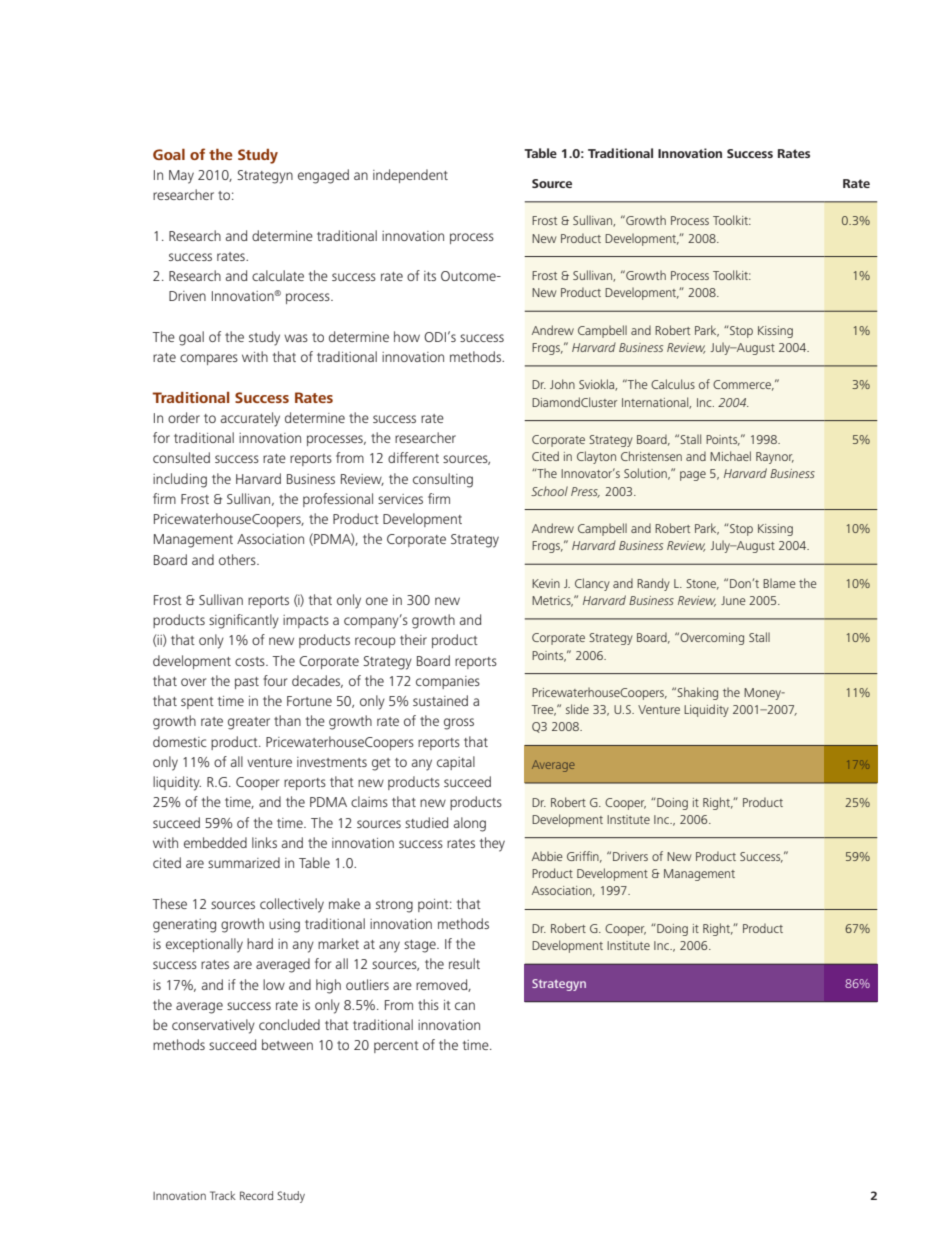  I want to click on they, so click(492, 844).
